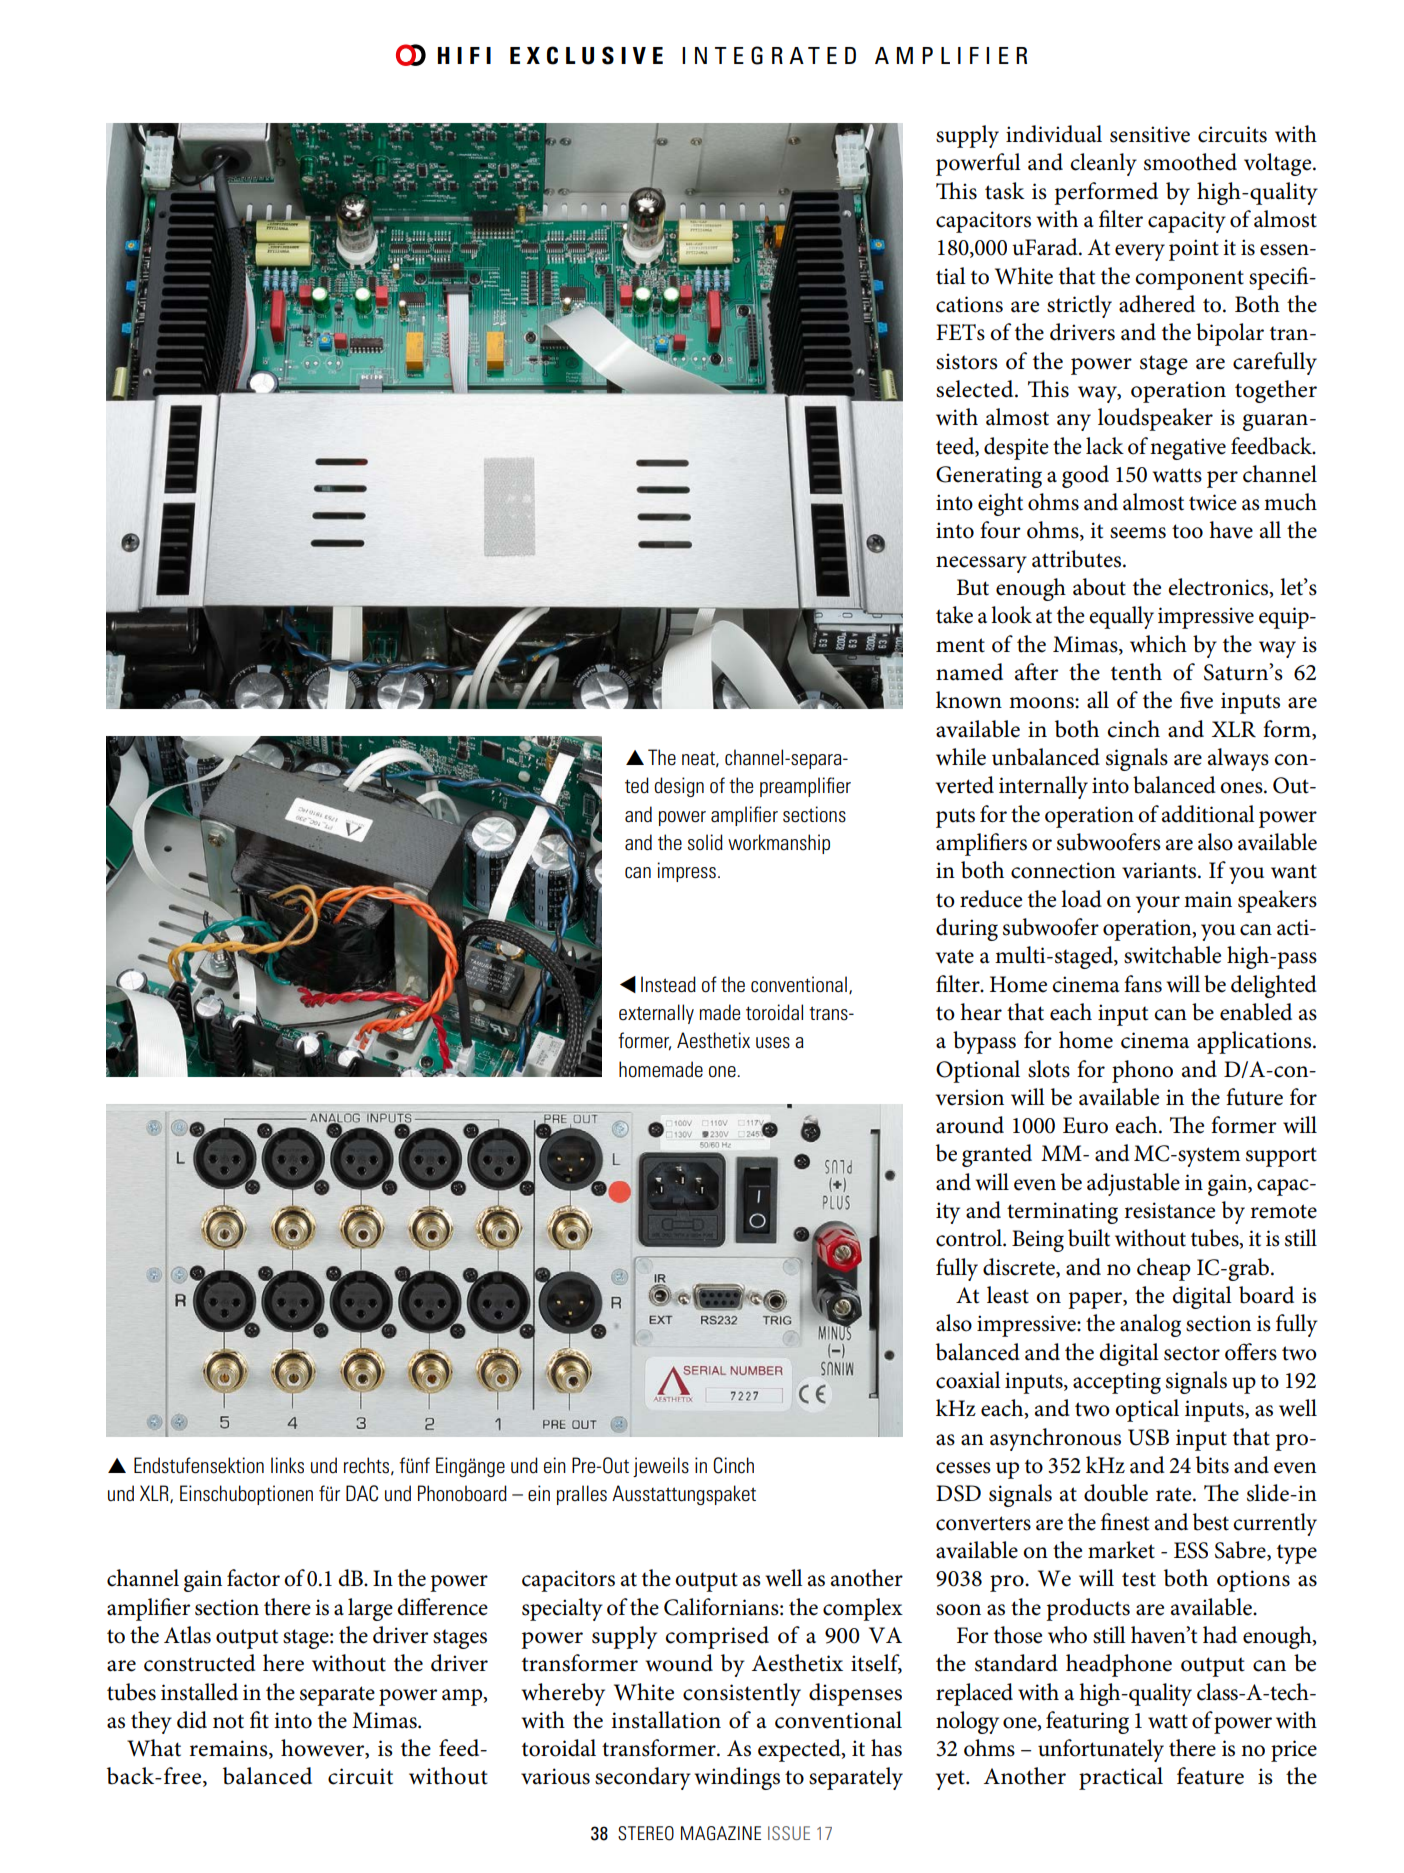 Image resolution: width=1404 pixels, height=1873 pixels. Describe the element at coordinates (1143, 984) in the image. I see `fans` at that location.
